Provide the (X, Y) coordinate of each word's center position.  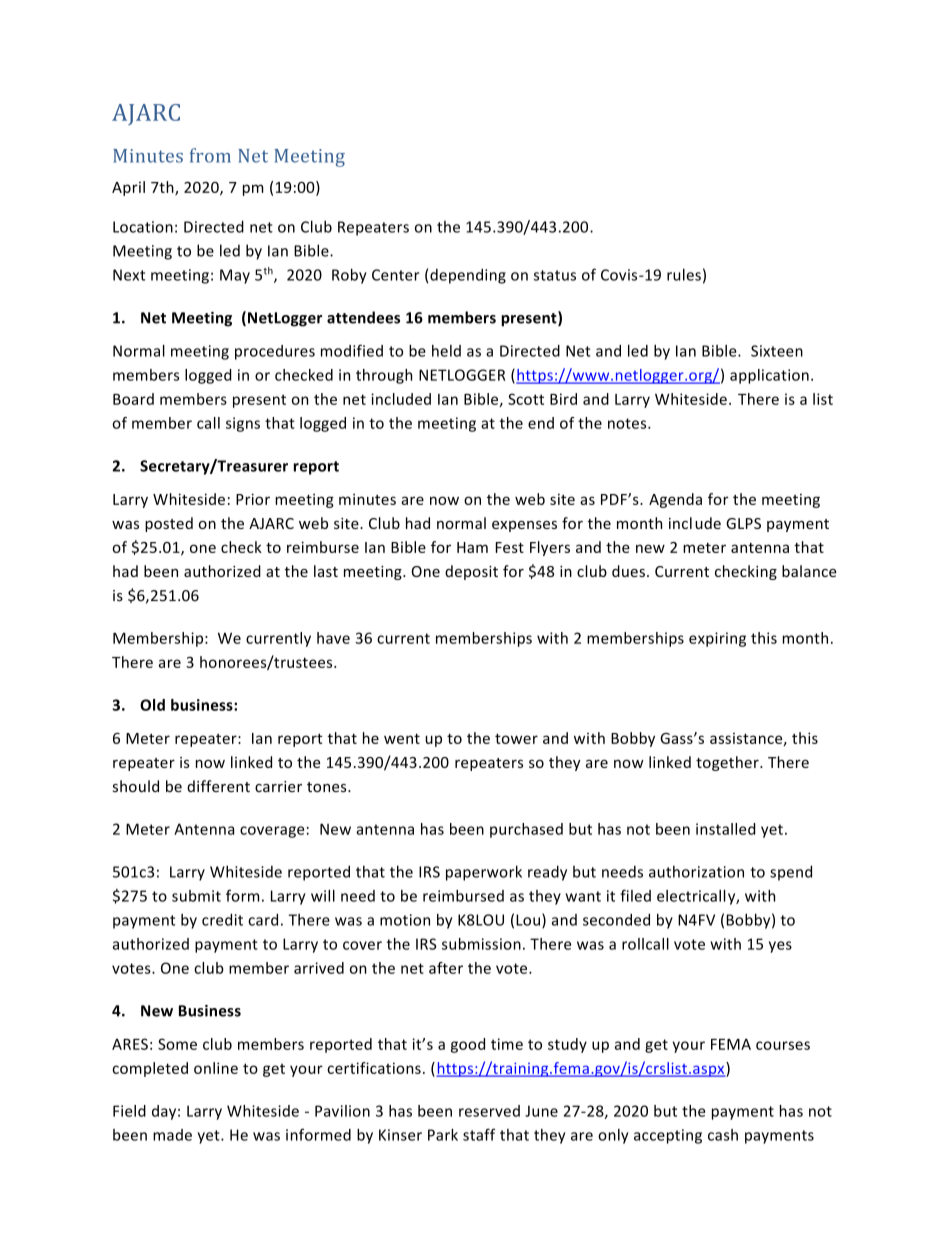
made (172, 1135)
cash (723, 1135)
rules (684, 274)
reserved (489, 1111)
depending (468, 276)
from (210, 155)
